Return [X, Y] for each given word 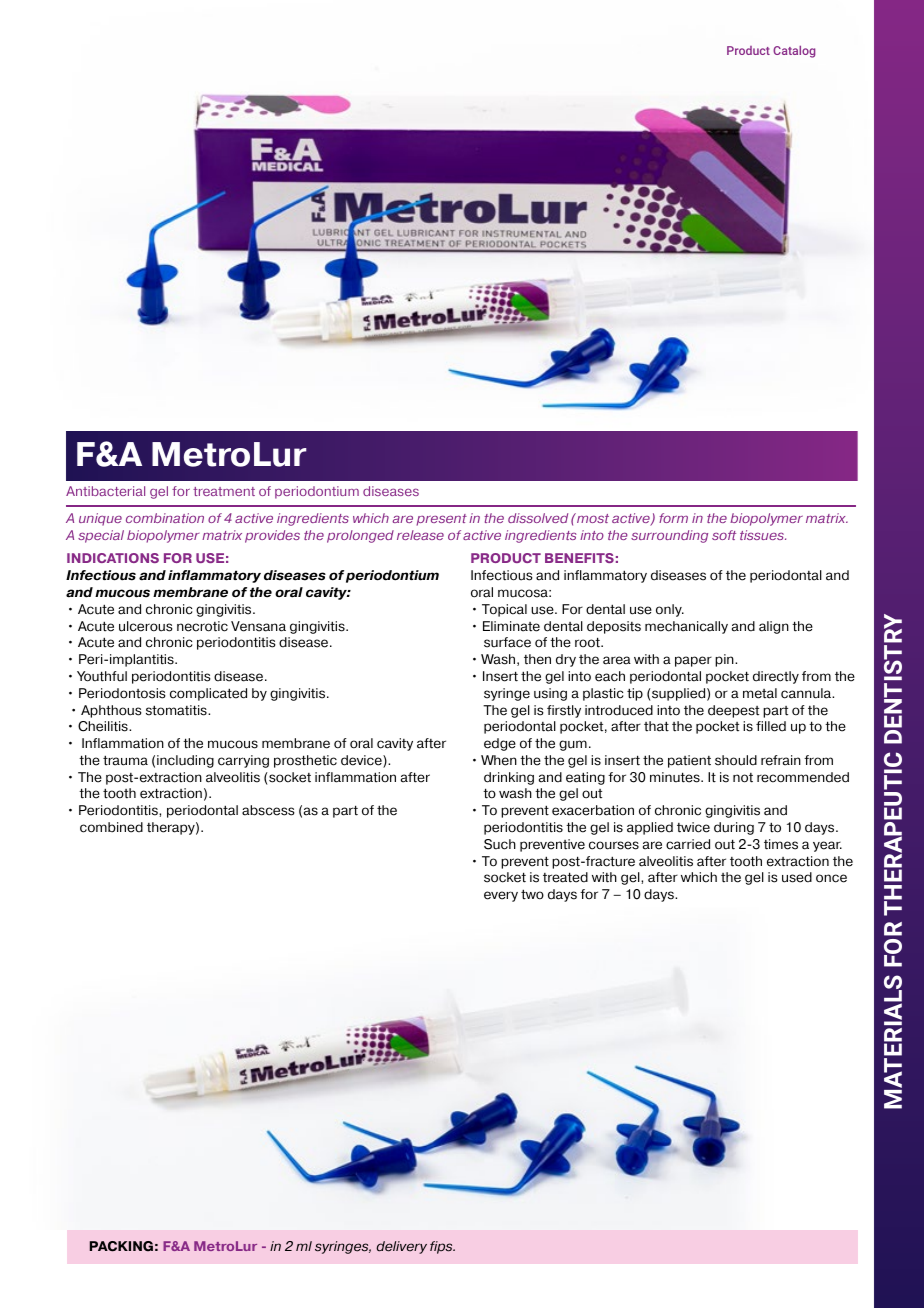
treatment [224, 491]
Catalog [794, 51]
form [673, 518]
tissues [763, 535]
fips [442, 1247]
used [797, 877]
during [734, 828]
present [441, 520]
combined [111, 827]
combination [165, 518]
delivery [401, 1247]
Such [500, 844]
